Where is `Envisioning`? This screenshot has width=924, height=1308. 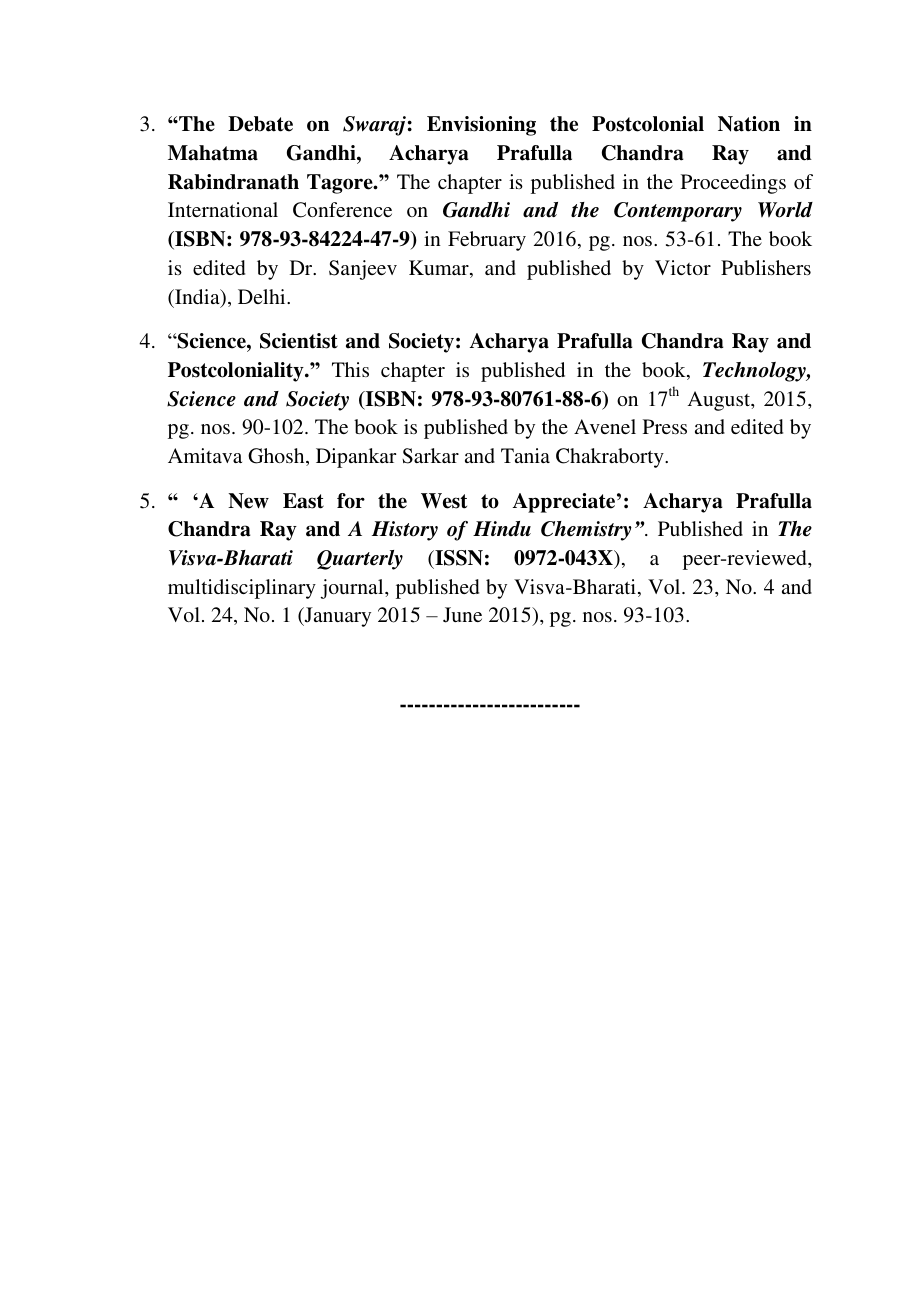
Envisioning is located at coordinates (481, 126).
